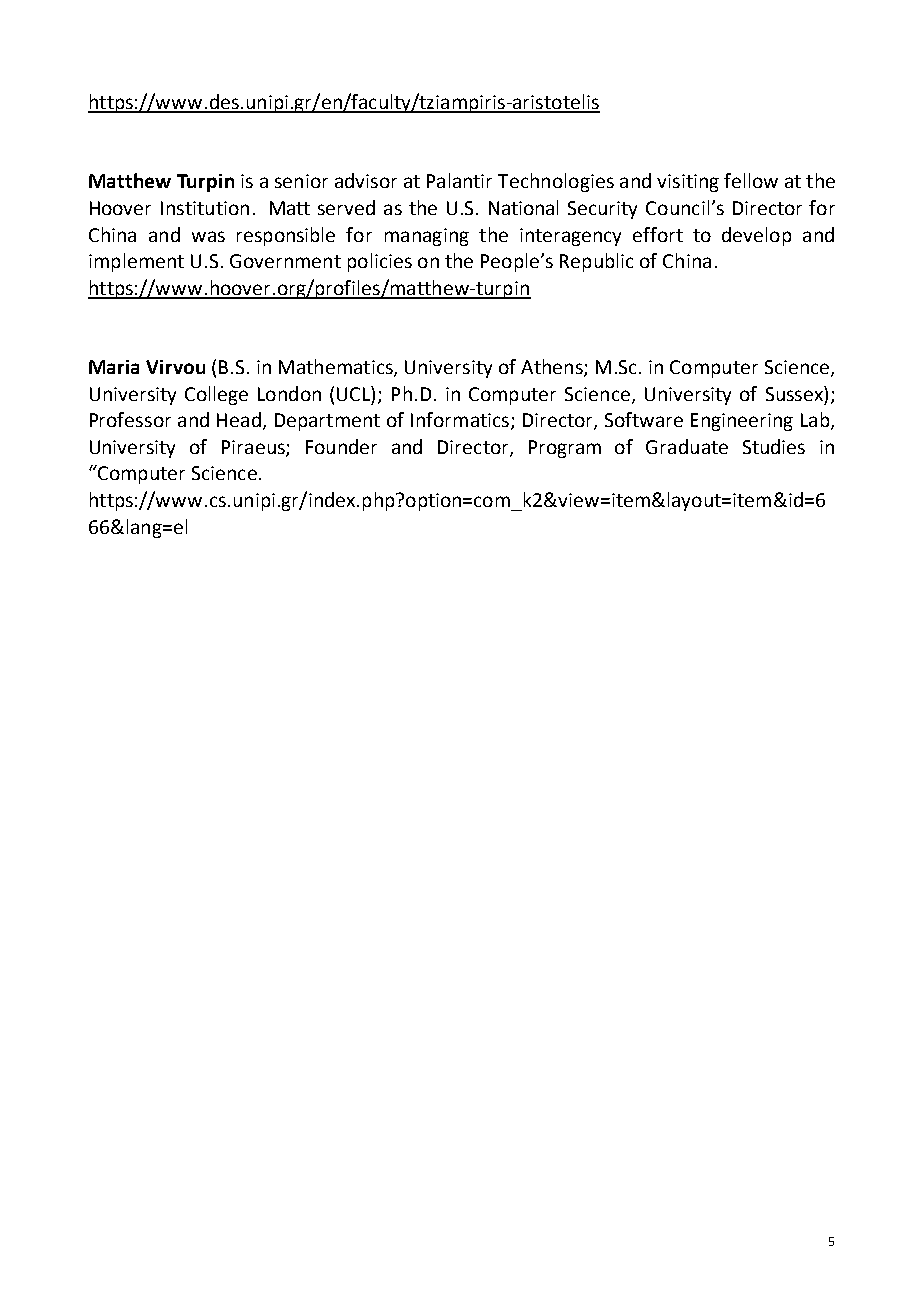 The width and height of the screenshot is (924, 1308). What do you see at coordinates (596, 262) in the screenshot?
I see `Republic` at bounding box center [596, 262].
